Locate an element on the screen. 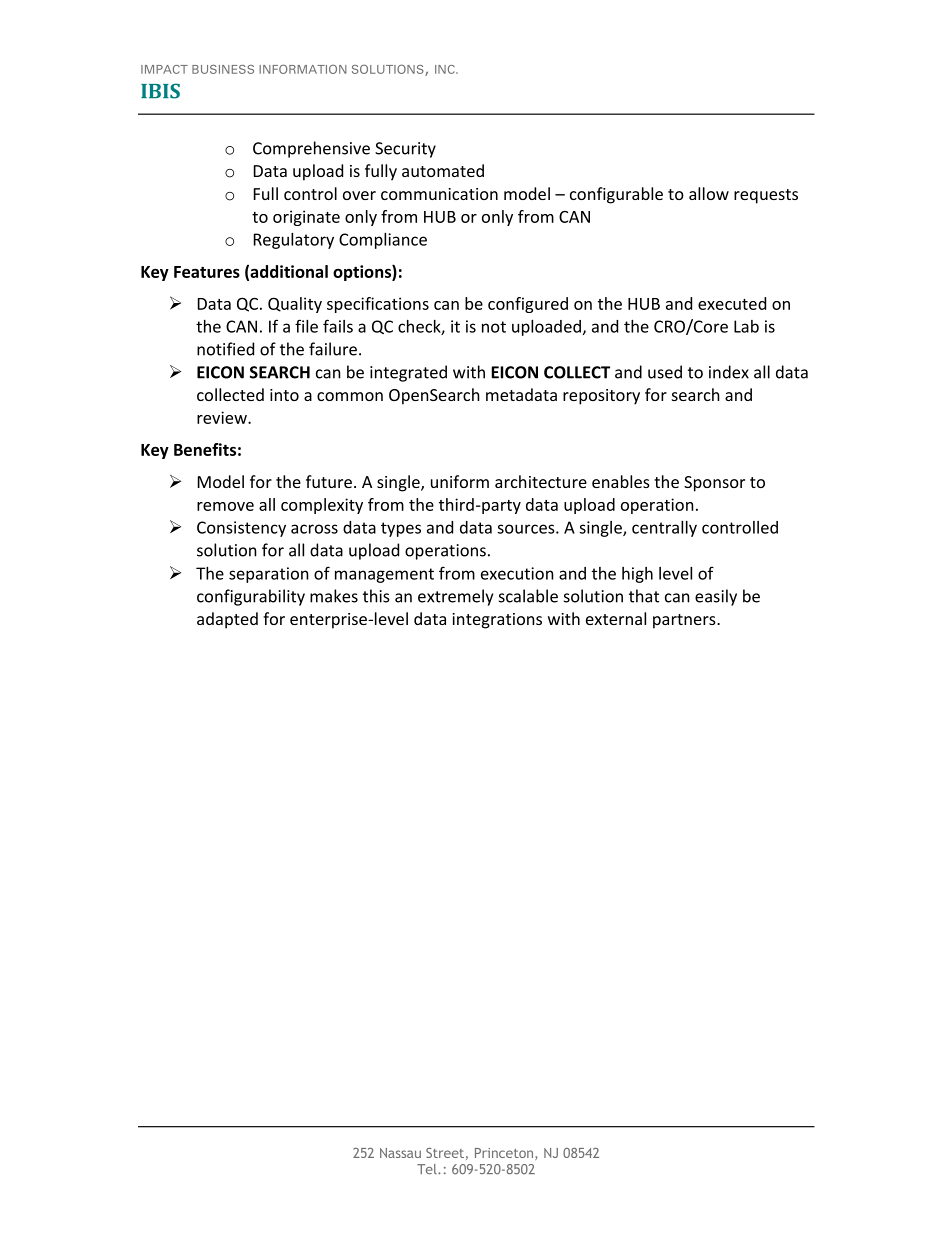 This screenshot has width=952, height=1233. automated is located at coordinates (443, 170).
